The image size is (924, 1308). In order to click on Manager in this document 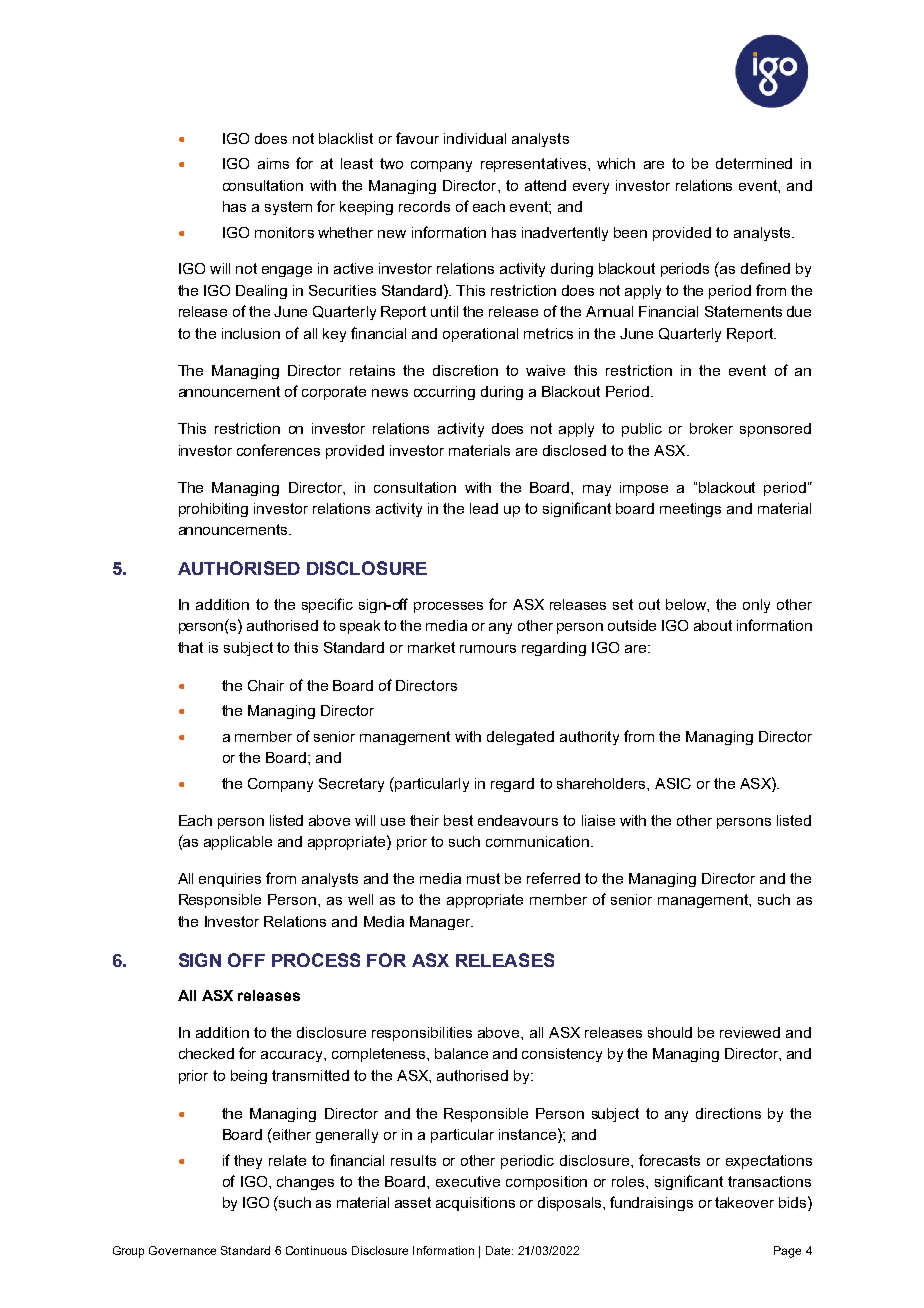, I will do `click(441, 923)`.
